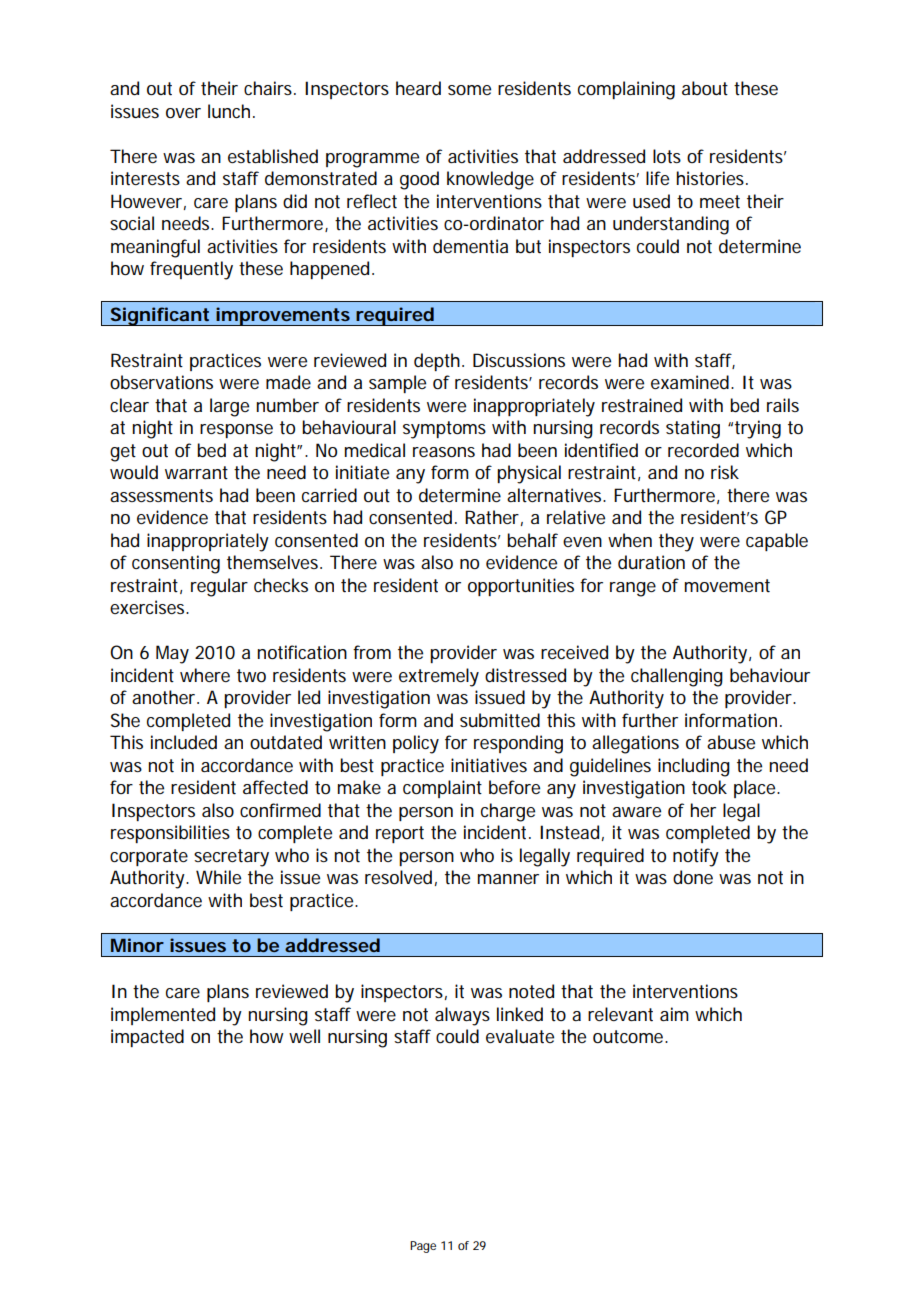 Image resolution: width=924 pixels, height=1308 pixels. I want to click on symptoms, so click(444, 430).
